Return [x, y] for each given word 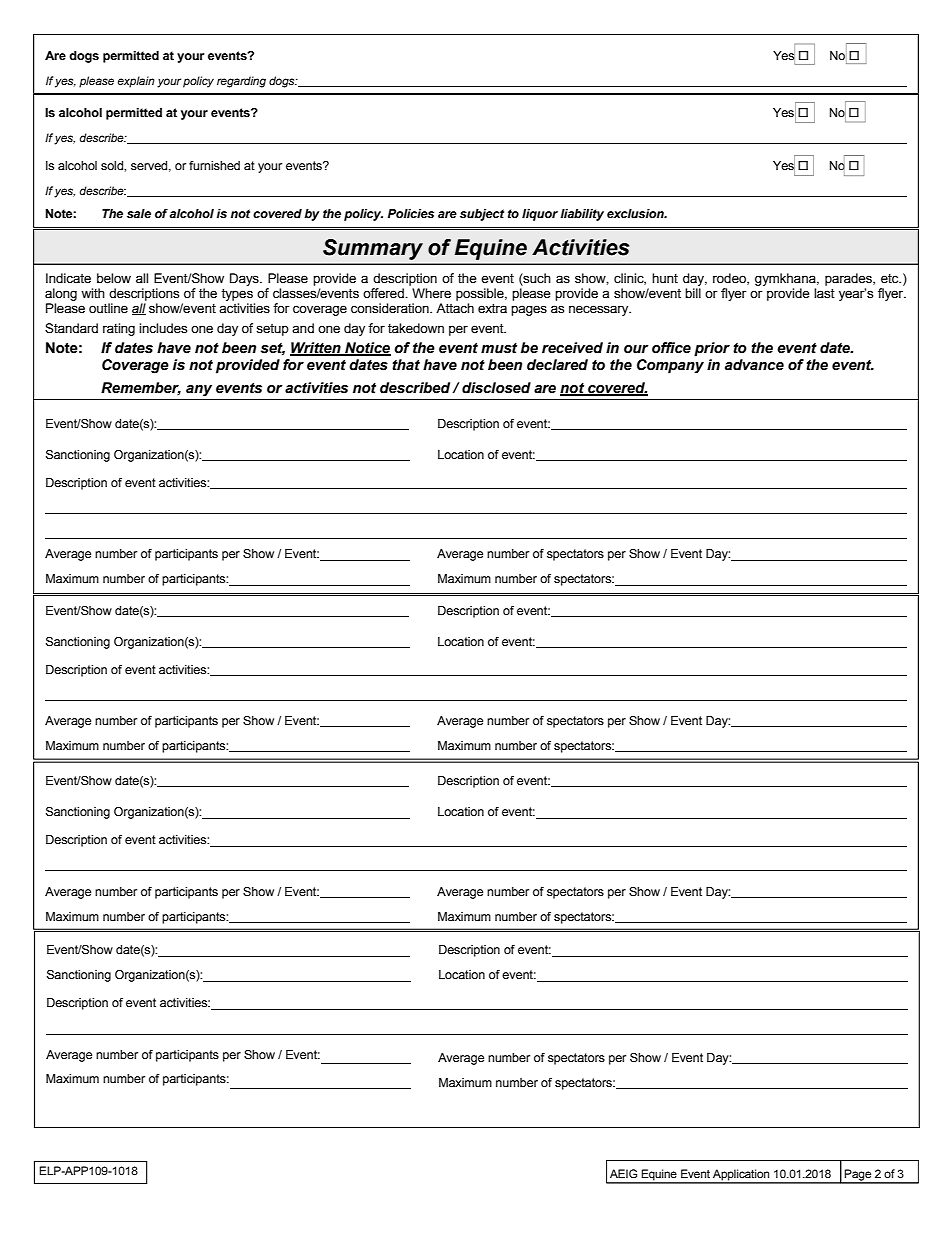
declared [557, 365]
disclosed [496, 388]
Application [741, 1176]
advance [754, 365]
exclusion [636, 213]
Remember [141, 388]
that [406, 365]
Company [670, 366]
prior [712, 349]
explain [136, 82]
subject [482, 215]
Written [316, 348]
